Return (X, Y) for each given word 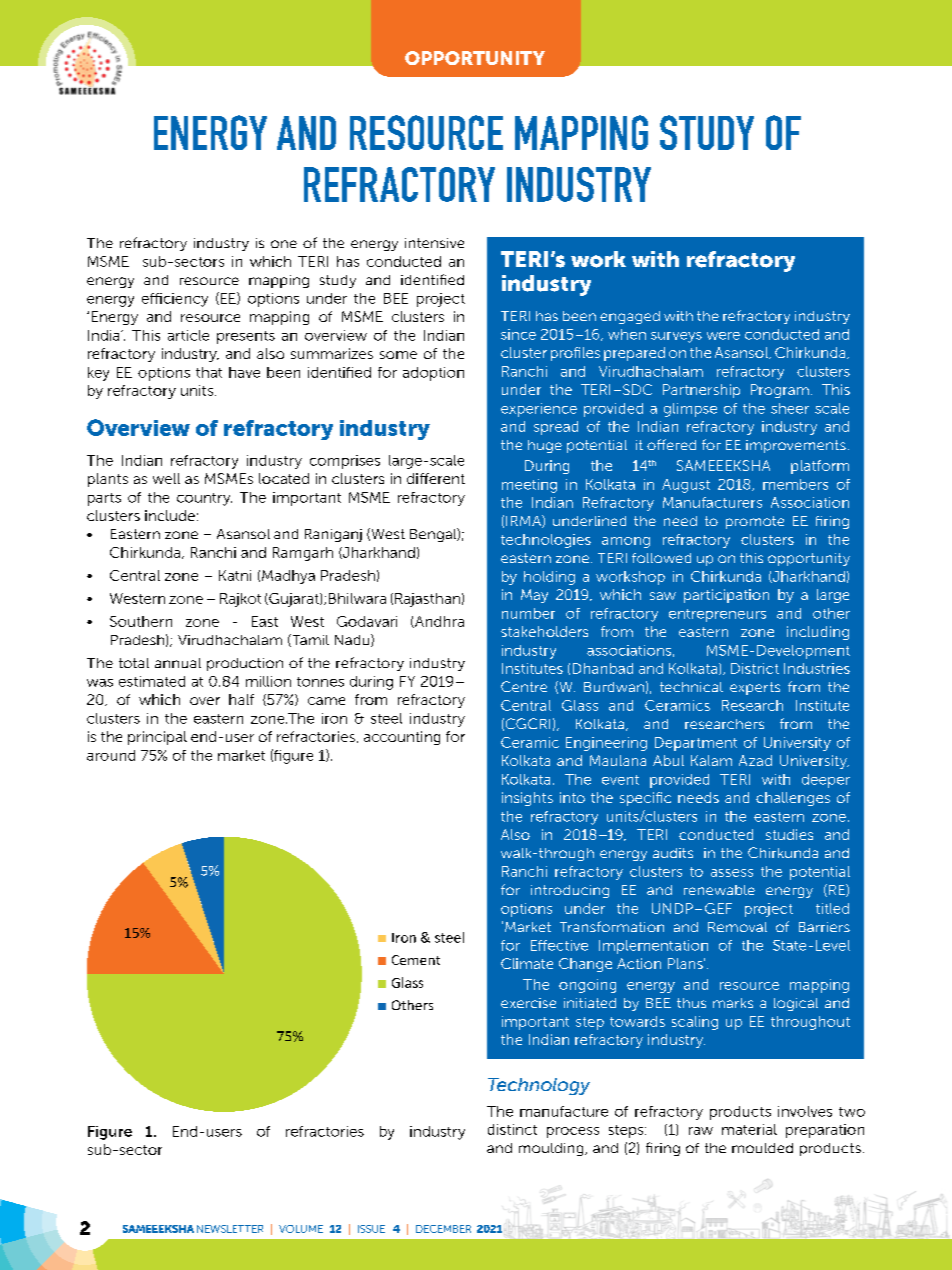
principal (157, 738)
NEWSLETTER (230, 1229)
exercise (528, 1003)
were (723, 336)
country (204, 499)
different (436, 478)
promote (755, 522)
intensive (434, 243)
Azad (755, 760)
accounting (402, 738)
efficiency (175, 300)
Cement (416, 960)
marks (733, 1003)
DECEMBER (443, 1229)
